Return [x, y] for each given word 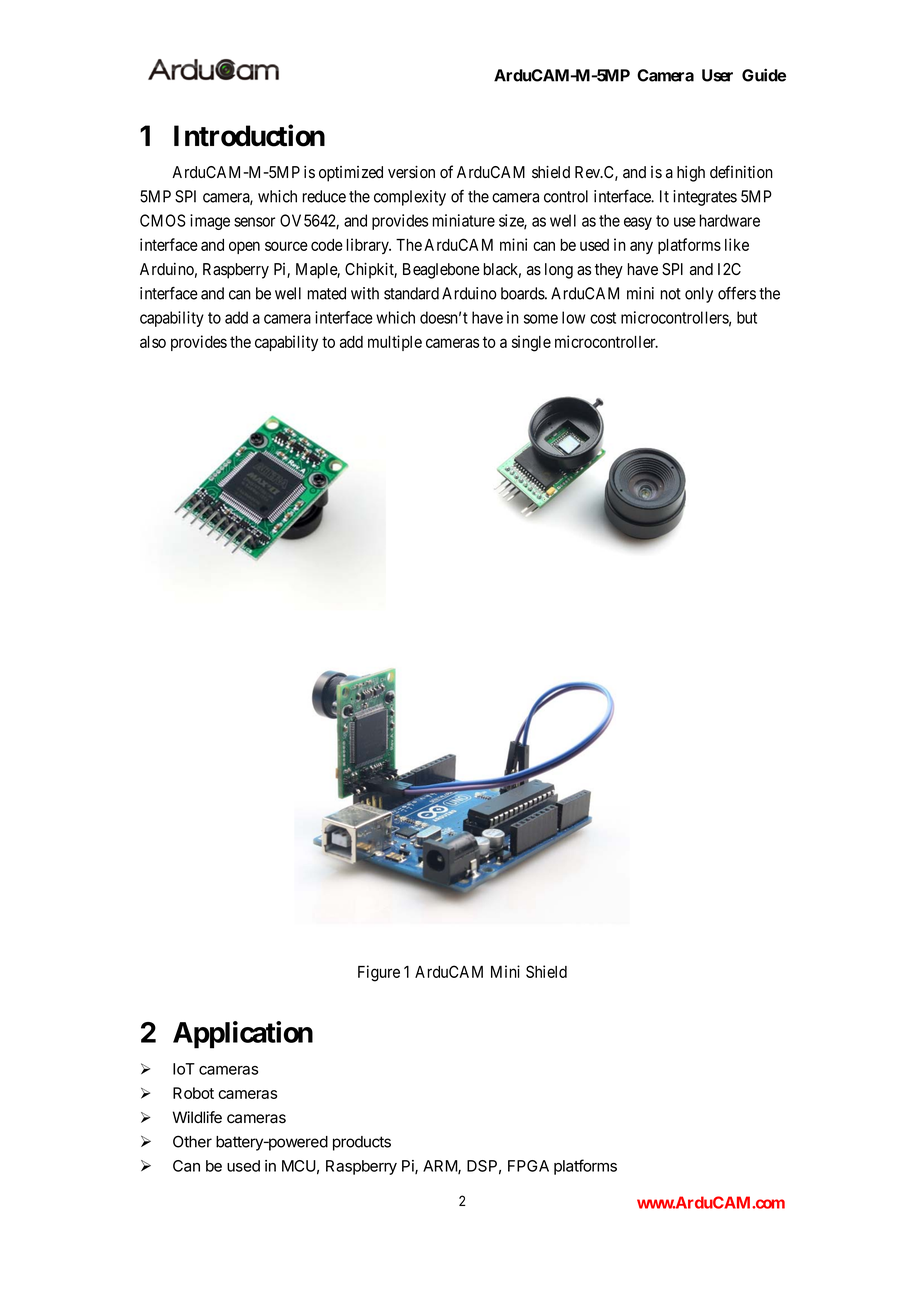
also [153, 342]
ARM [441, 1167]
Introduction [249, 135]
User [717, 75]
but [747, 317]
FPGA [528, 1166]
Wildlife [197, 1117]
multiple [395, 343]
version [411, 172]
